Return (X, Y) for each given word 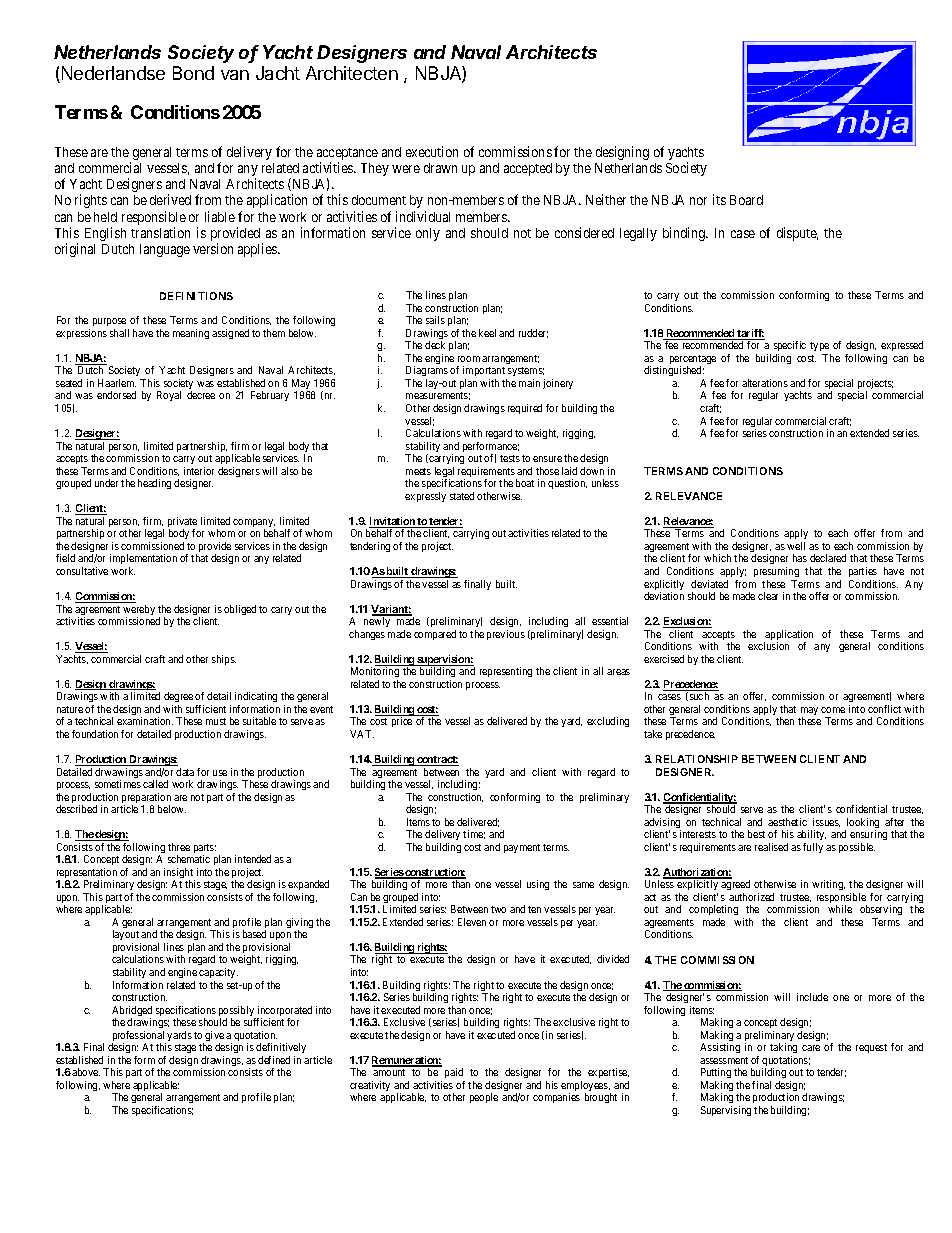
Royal (169, 396)
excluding (608, 722)
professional (139, 1037)
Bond (193, 73)
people (484, 1098)
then (785, 721)
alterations (765, 383)
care (811, 1048)
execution (432, 151)
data (185, 772)
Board (746, 200)
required (525, 409)
